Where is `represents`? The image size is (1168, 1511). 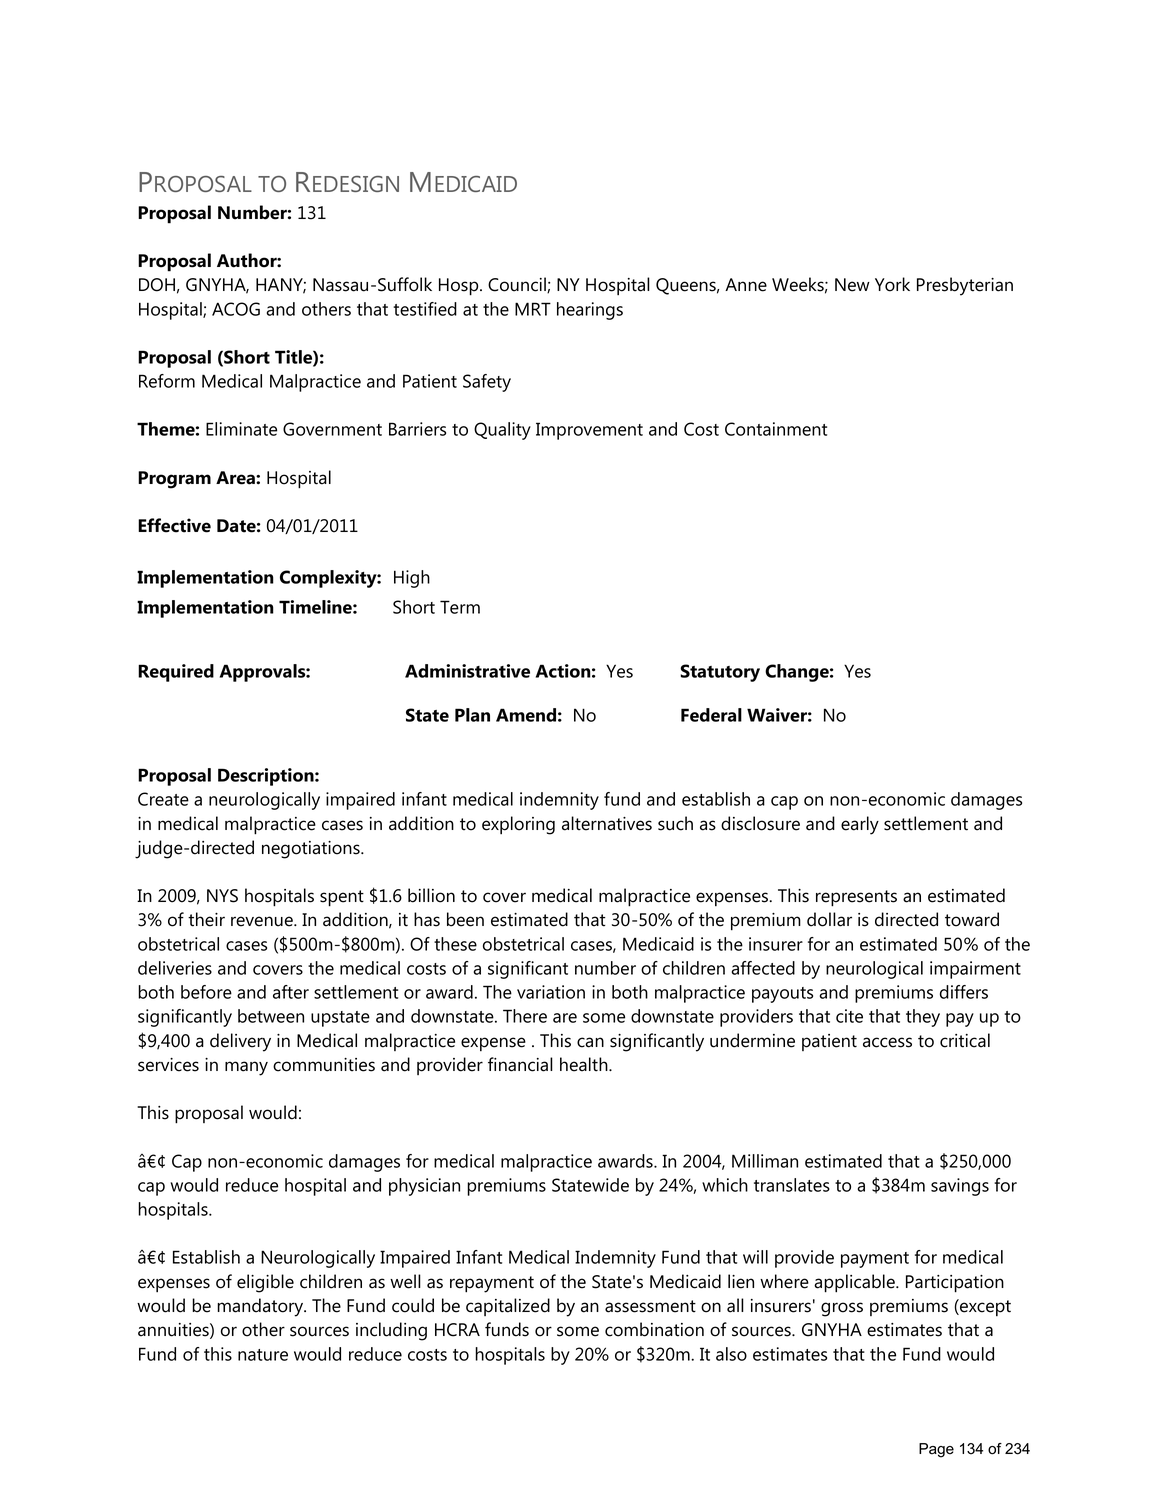 represents is located at coordinates (856, 898).
